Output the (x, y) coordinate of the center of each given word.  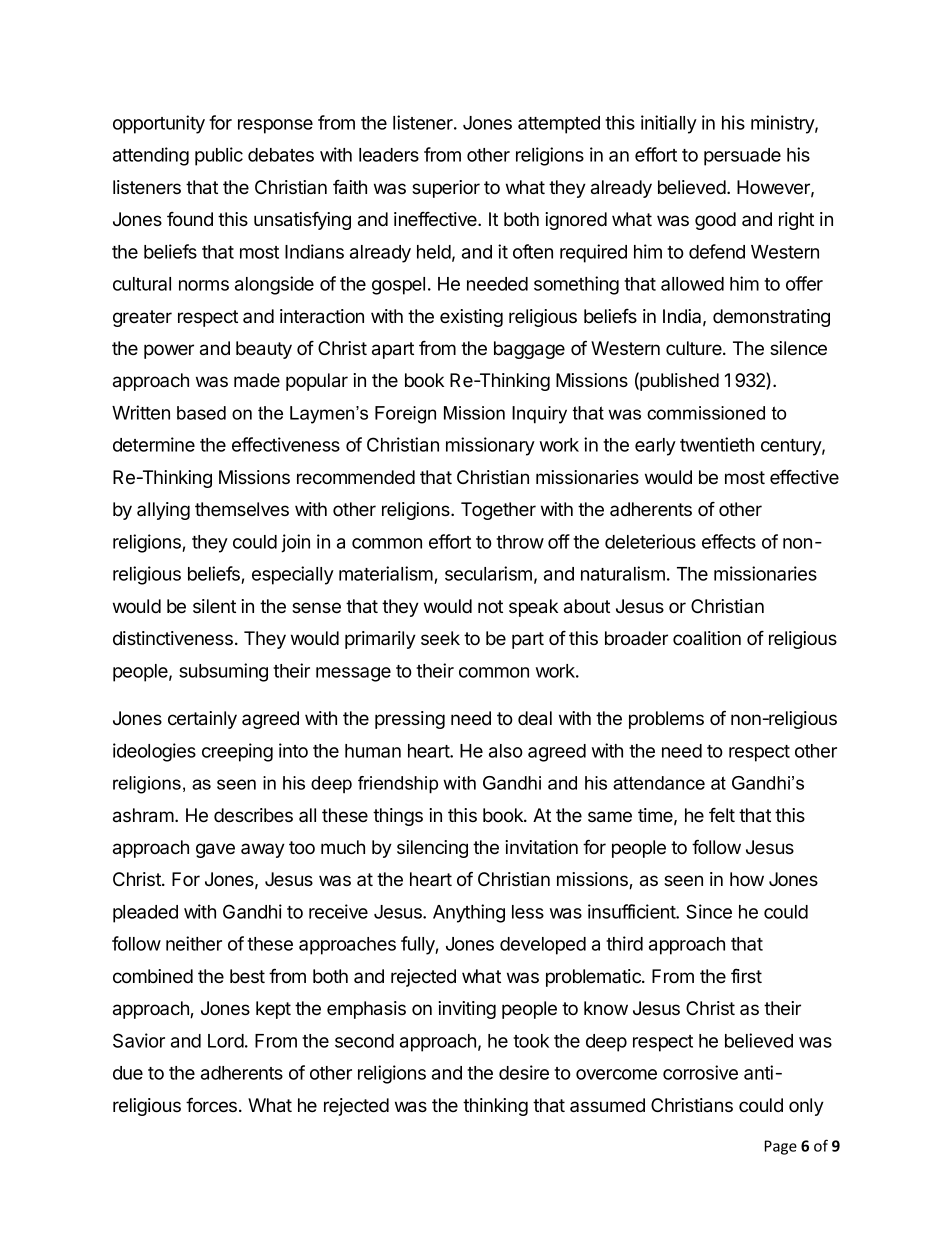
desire (524, 1072)
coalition (707, 638)
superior (446, 189)
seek (440, 638)
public (219, 156)
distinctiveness (173, 638)
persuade (742, 157)
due (128, 1073)
